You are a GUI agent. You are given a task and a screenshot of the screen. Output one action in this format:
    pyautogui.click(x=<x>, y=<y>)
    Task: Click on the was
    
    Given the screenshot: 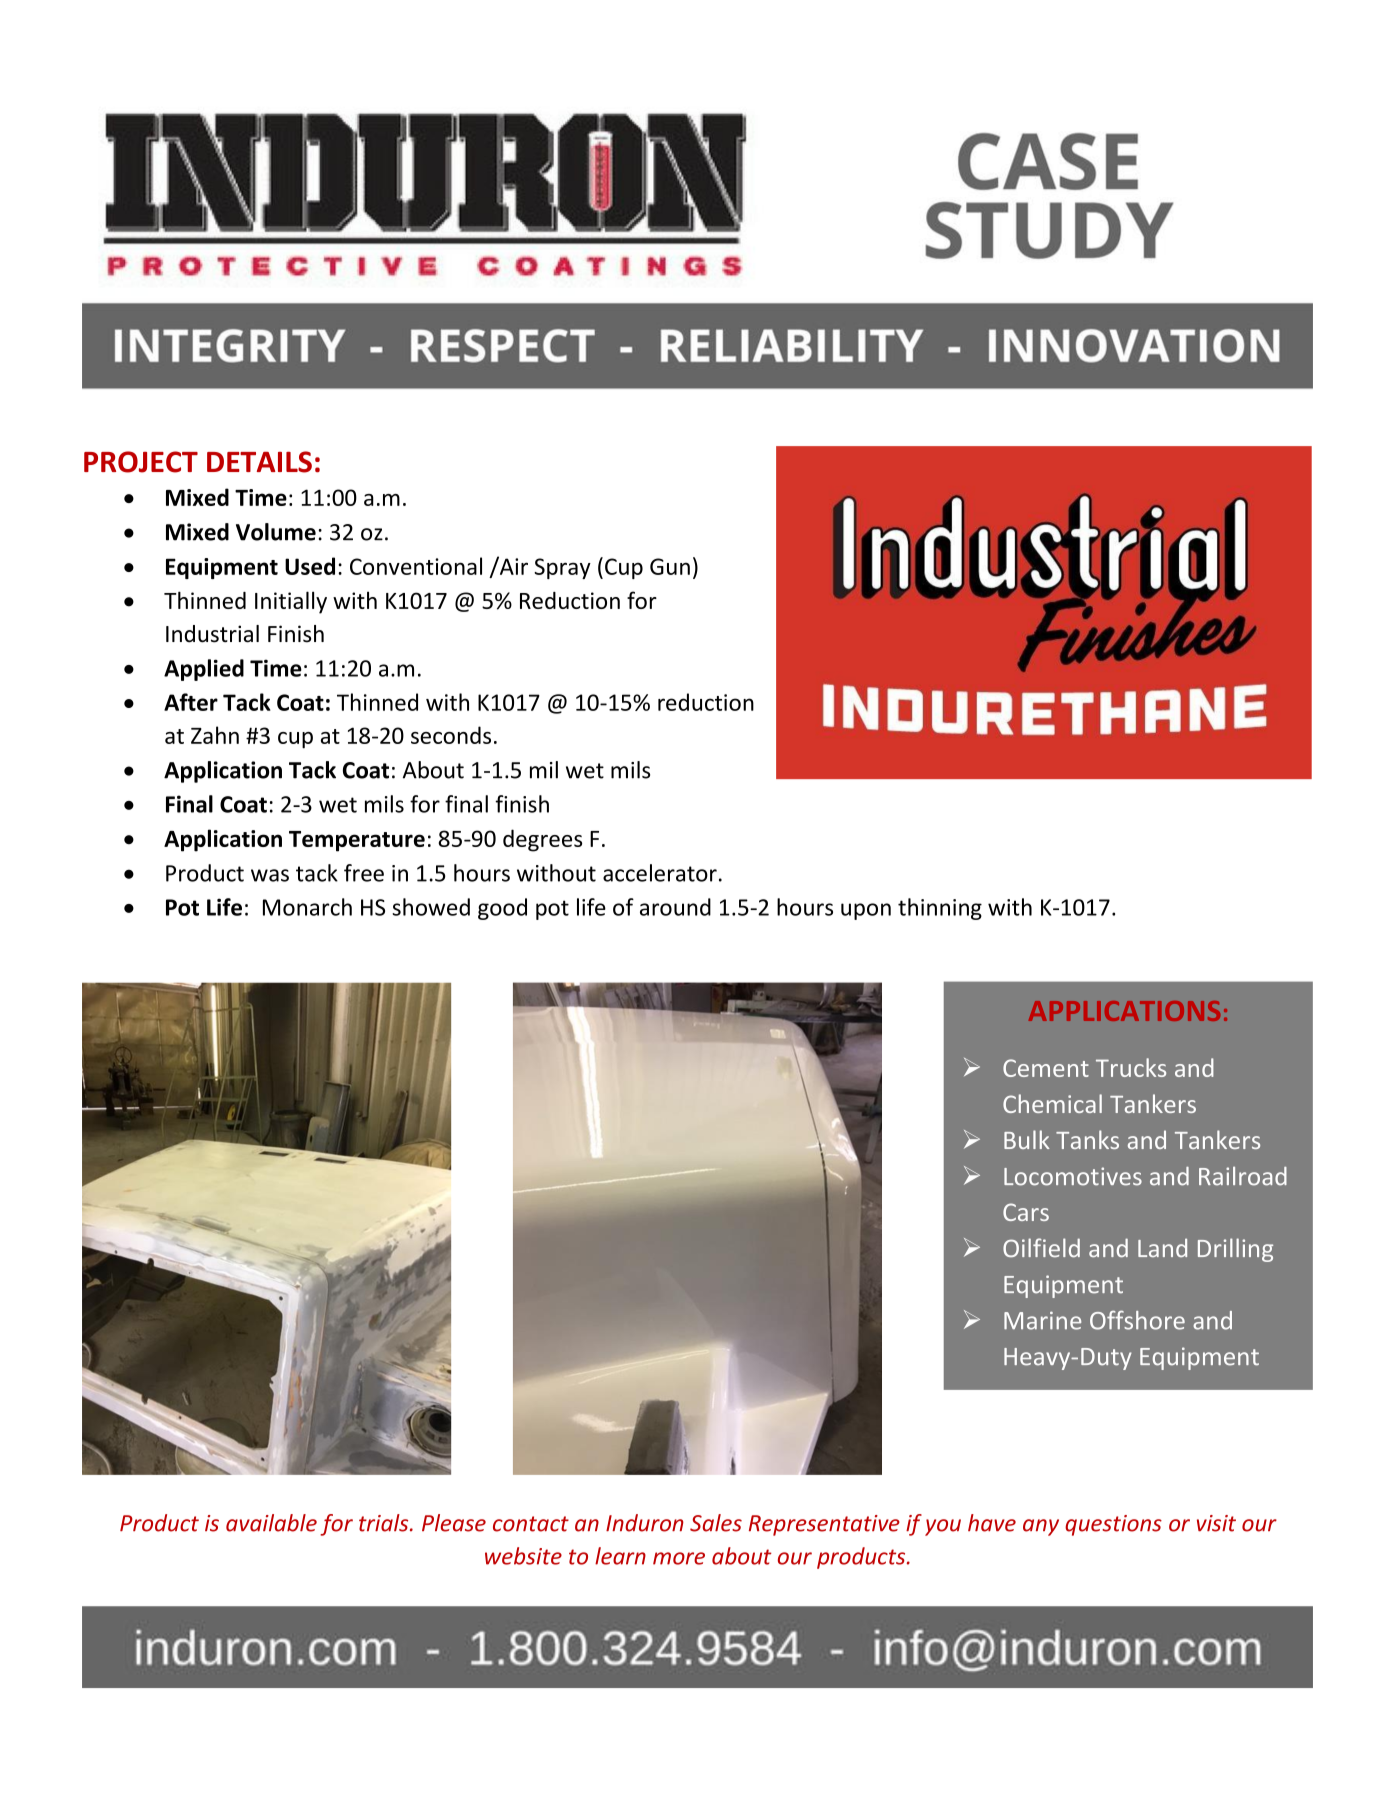 What is the action you would take?
    pyautogui.click(x=270, y=875)
